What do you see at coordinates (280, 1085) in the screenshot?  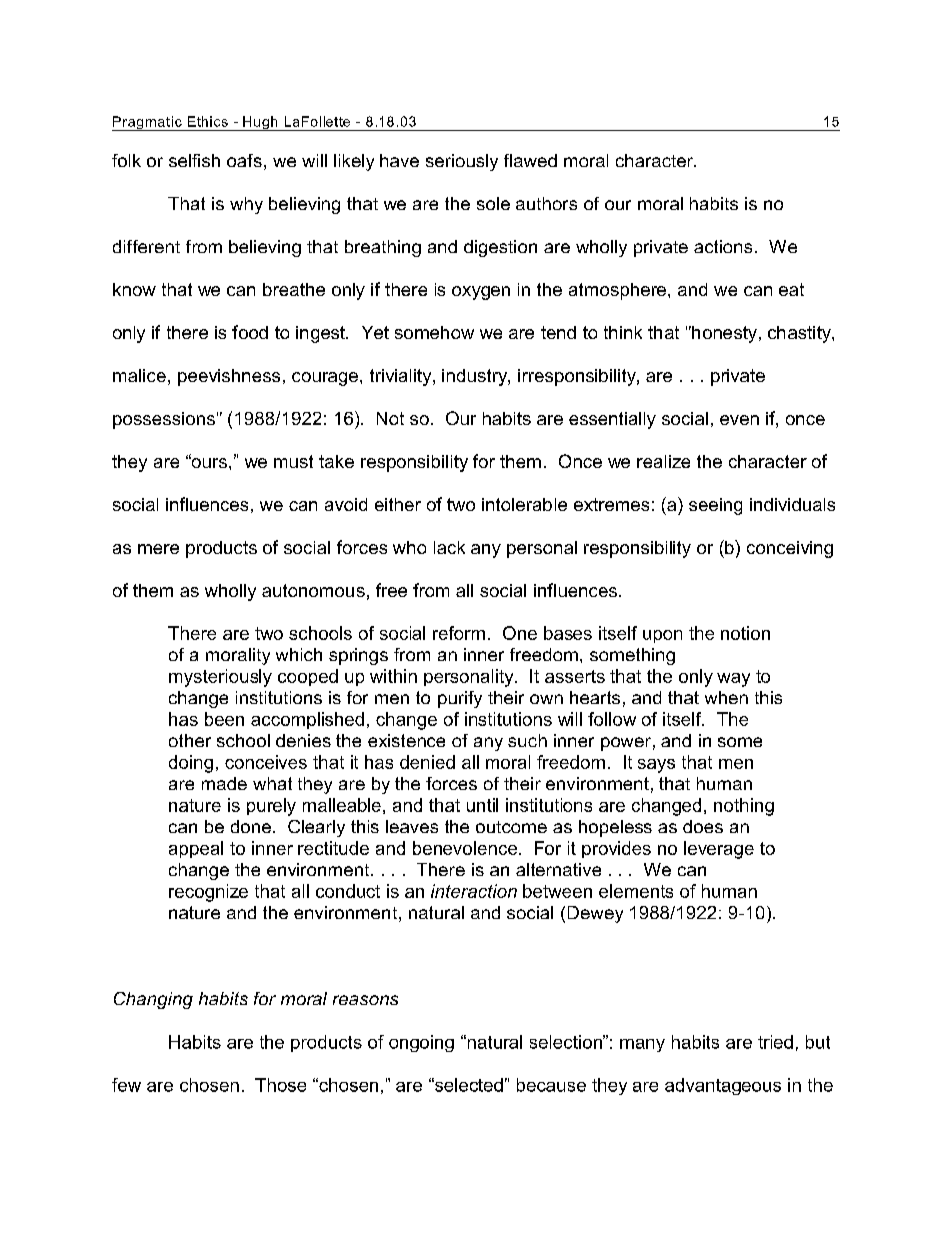 I see `Those` at bounding box center [280, 1085].
